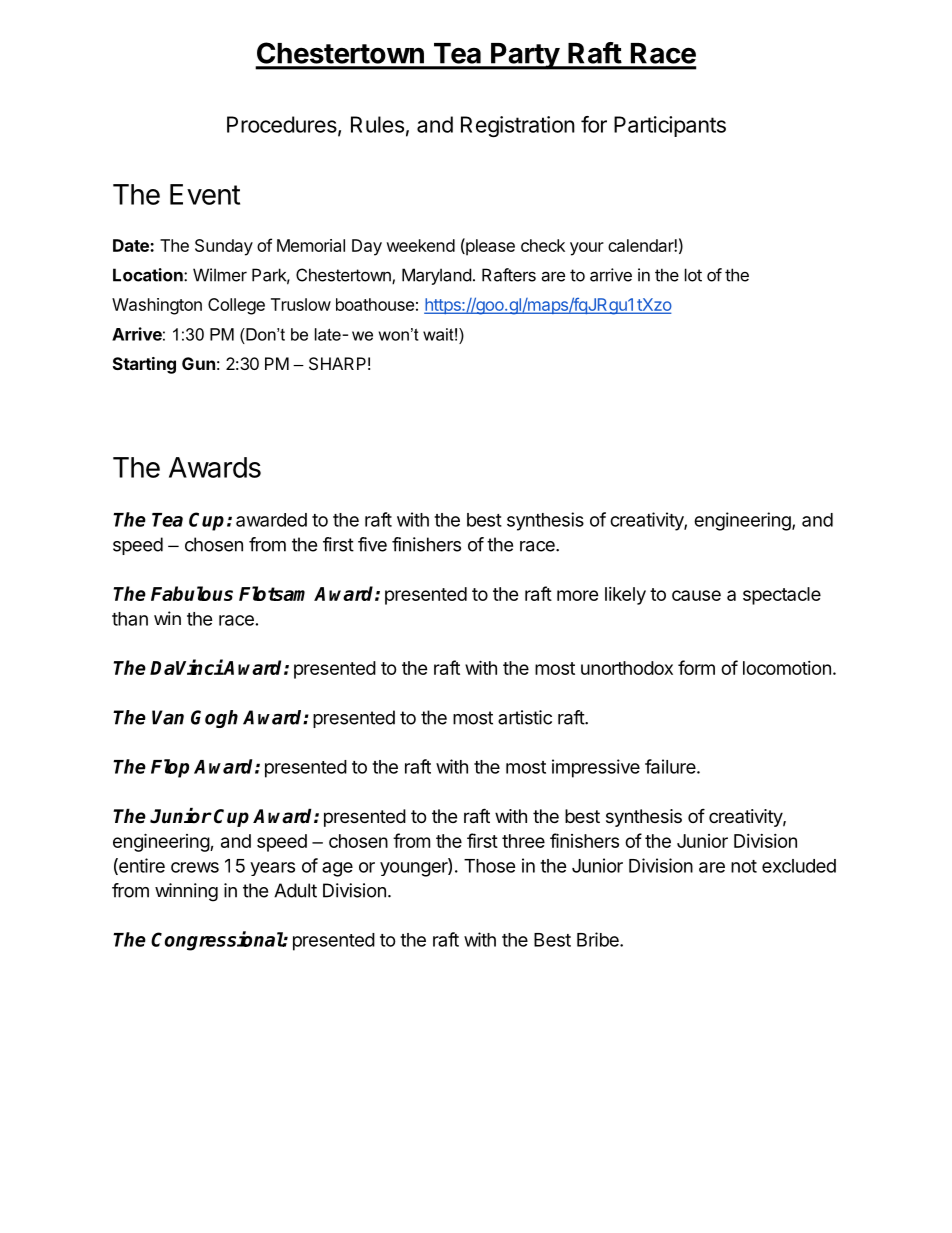 This document has width=952, height=1233. Describe the element at coordinates (372, 544) in the document. I see `five` at that location.
